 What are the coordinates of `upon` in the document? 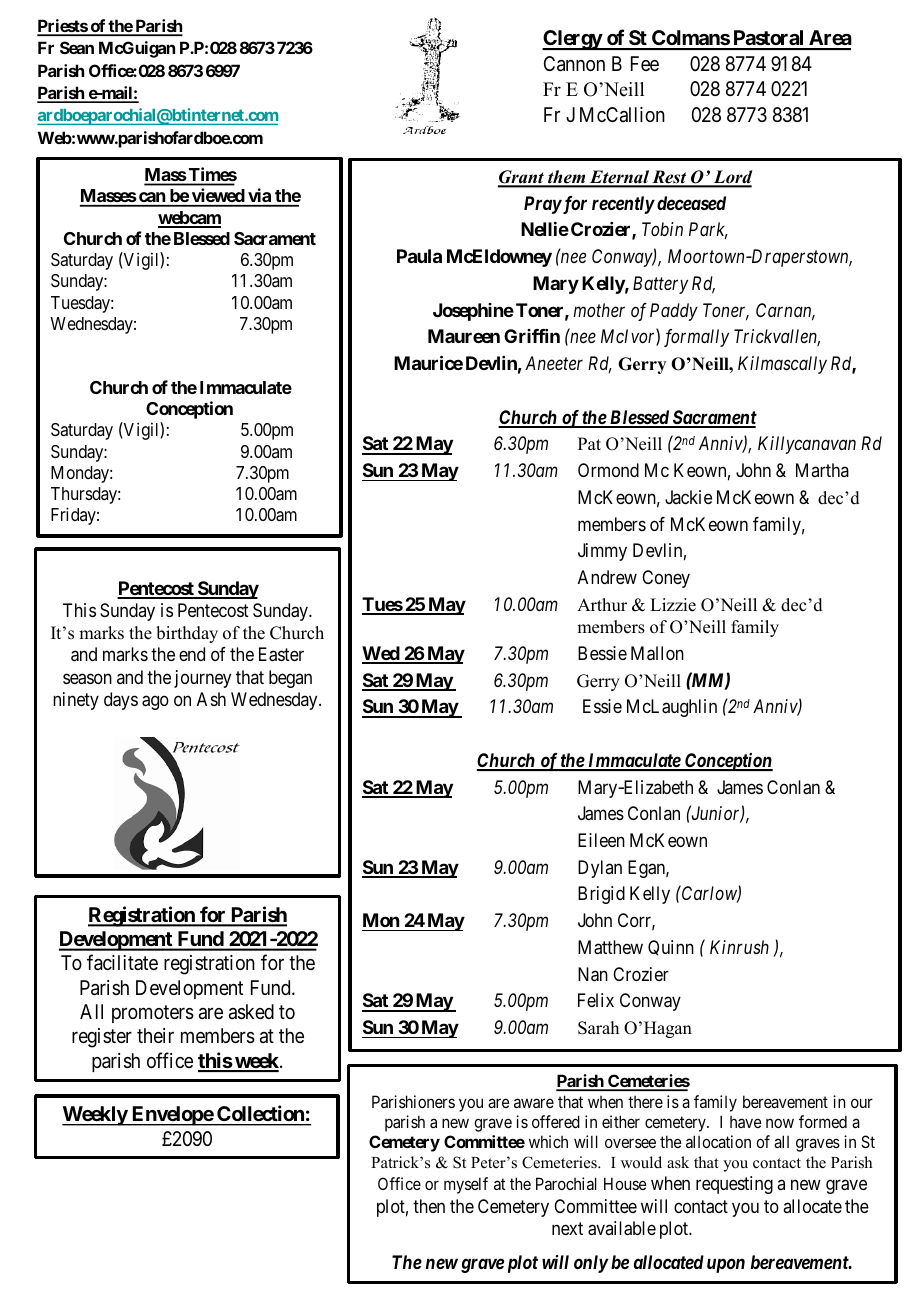 It's located at (726, 1265).
